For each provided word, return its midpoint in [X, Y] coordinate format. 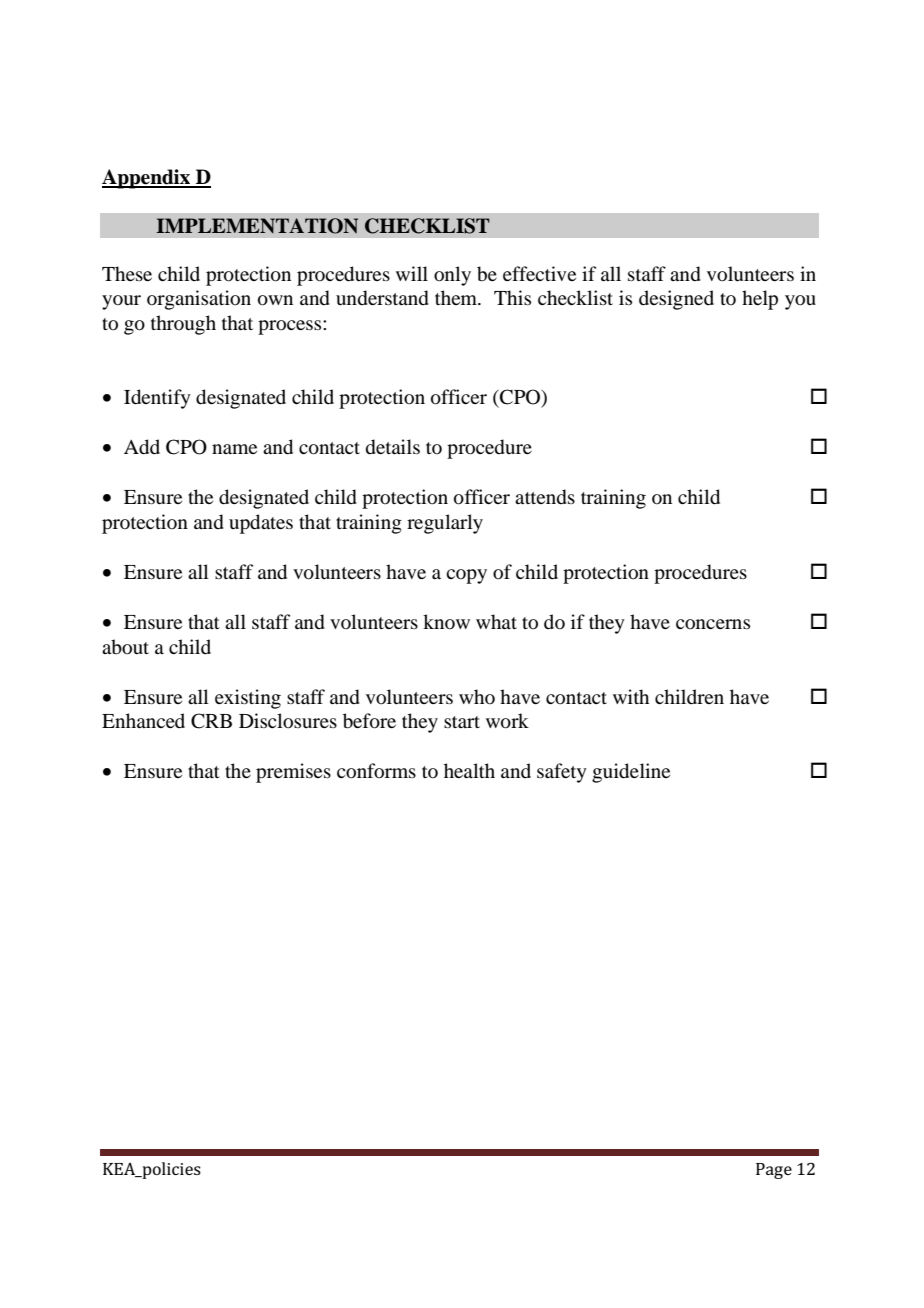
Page [774, 1171]
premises [293, 773]
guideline [631, 773]
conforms [376, 771]
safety [562, 773]
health [469, 770]
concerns [713, 624]
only [452, 276]
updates [261, 524]
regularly [445, 524]
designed [676, 300]
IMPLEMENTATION [257, 226]
